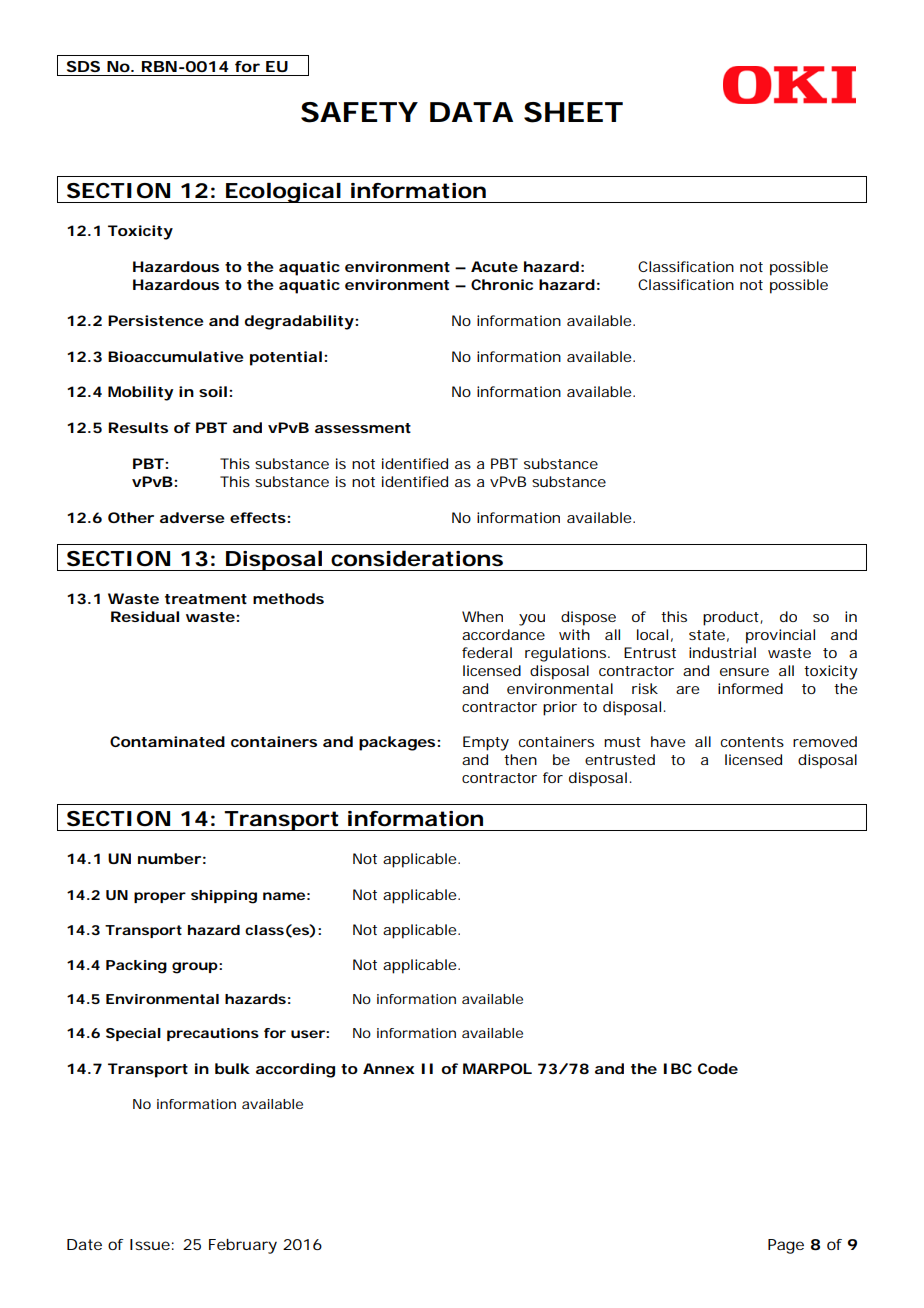 This image has width=924, height=1308. What do you see at coordinates (520, 759) in the image?
I see `then` at bounding box center [520, 759].
